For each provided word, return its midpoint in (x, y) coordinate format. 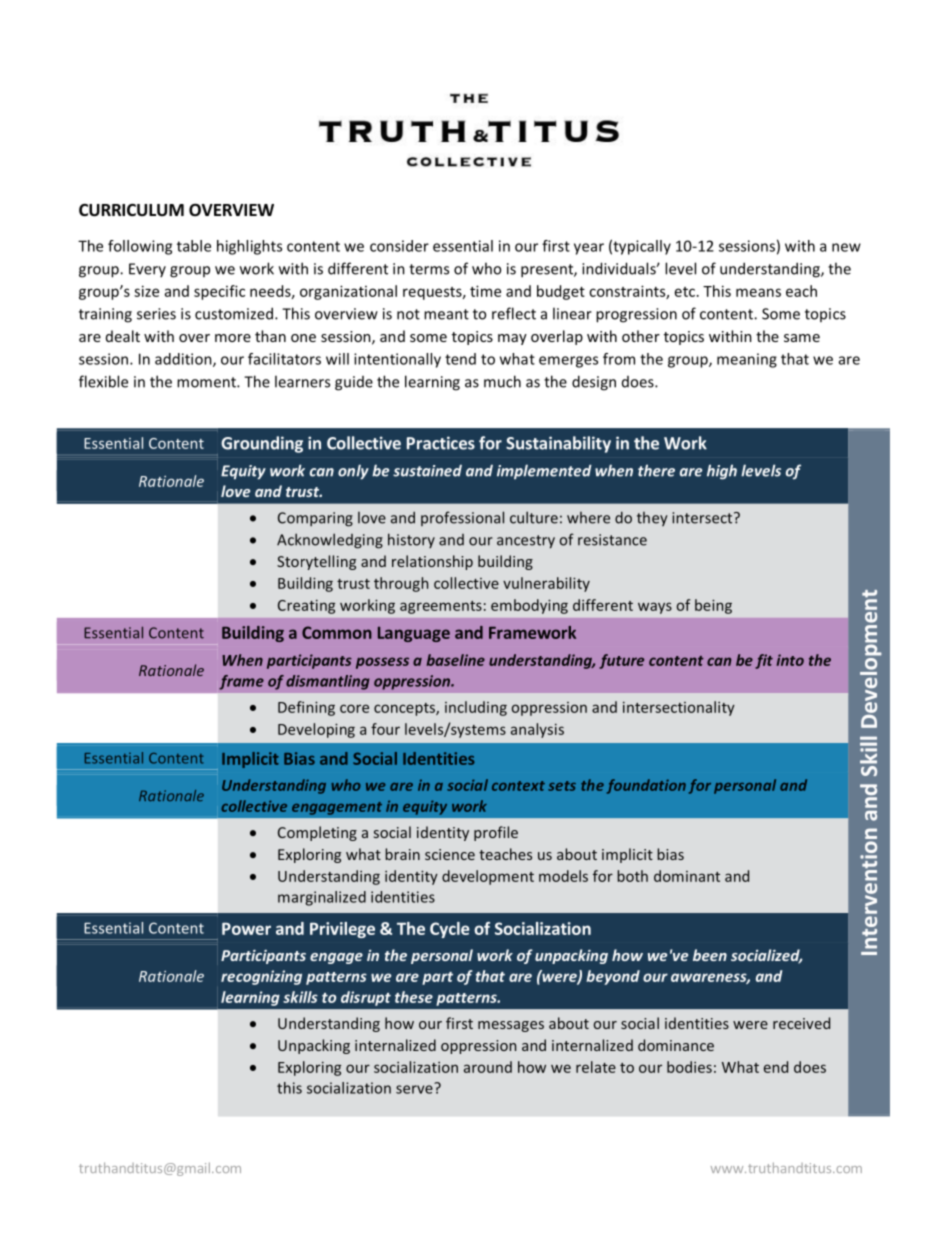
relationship (432, 562)
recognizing (261, 977)
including (476, 708)
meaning (747, 360)
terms (429, 269)
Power (246, 928)
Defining (306, 708)
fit (764, 661)
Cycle (450, 930)
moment (207, 382)
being (713, 606)
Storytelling (316, 562)
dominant (687, 876)
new (846, 247)
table (194, 246)
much (502, 381)
